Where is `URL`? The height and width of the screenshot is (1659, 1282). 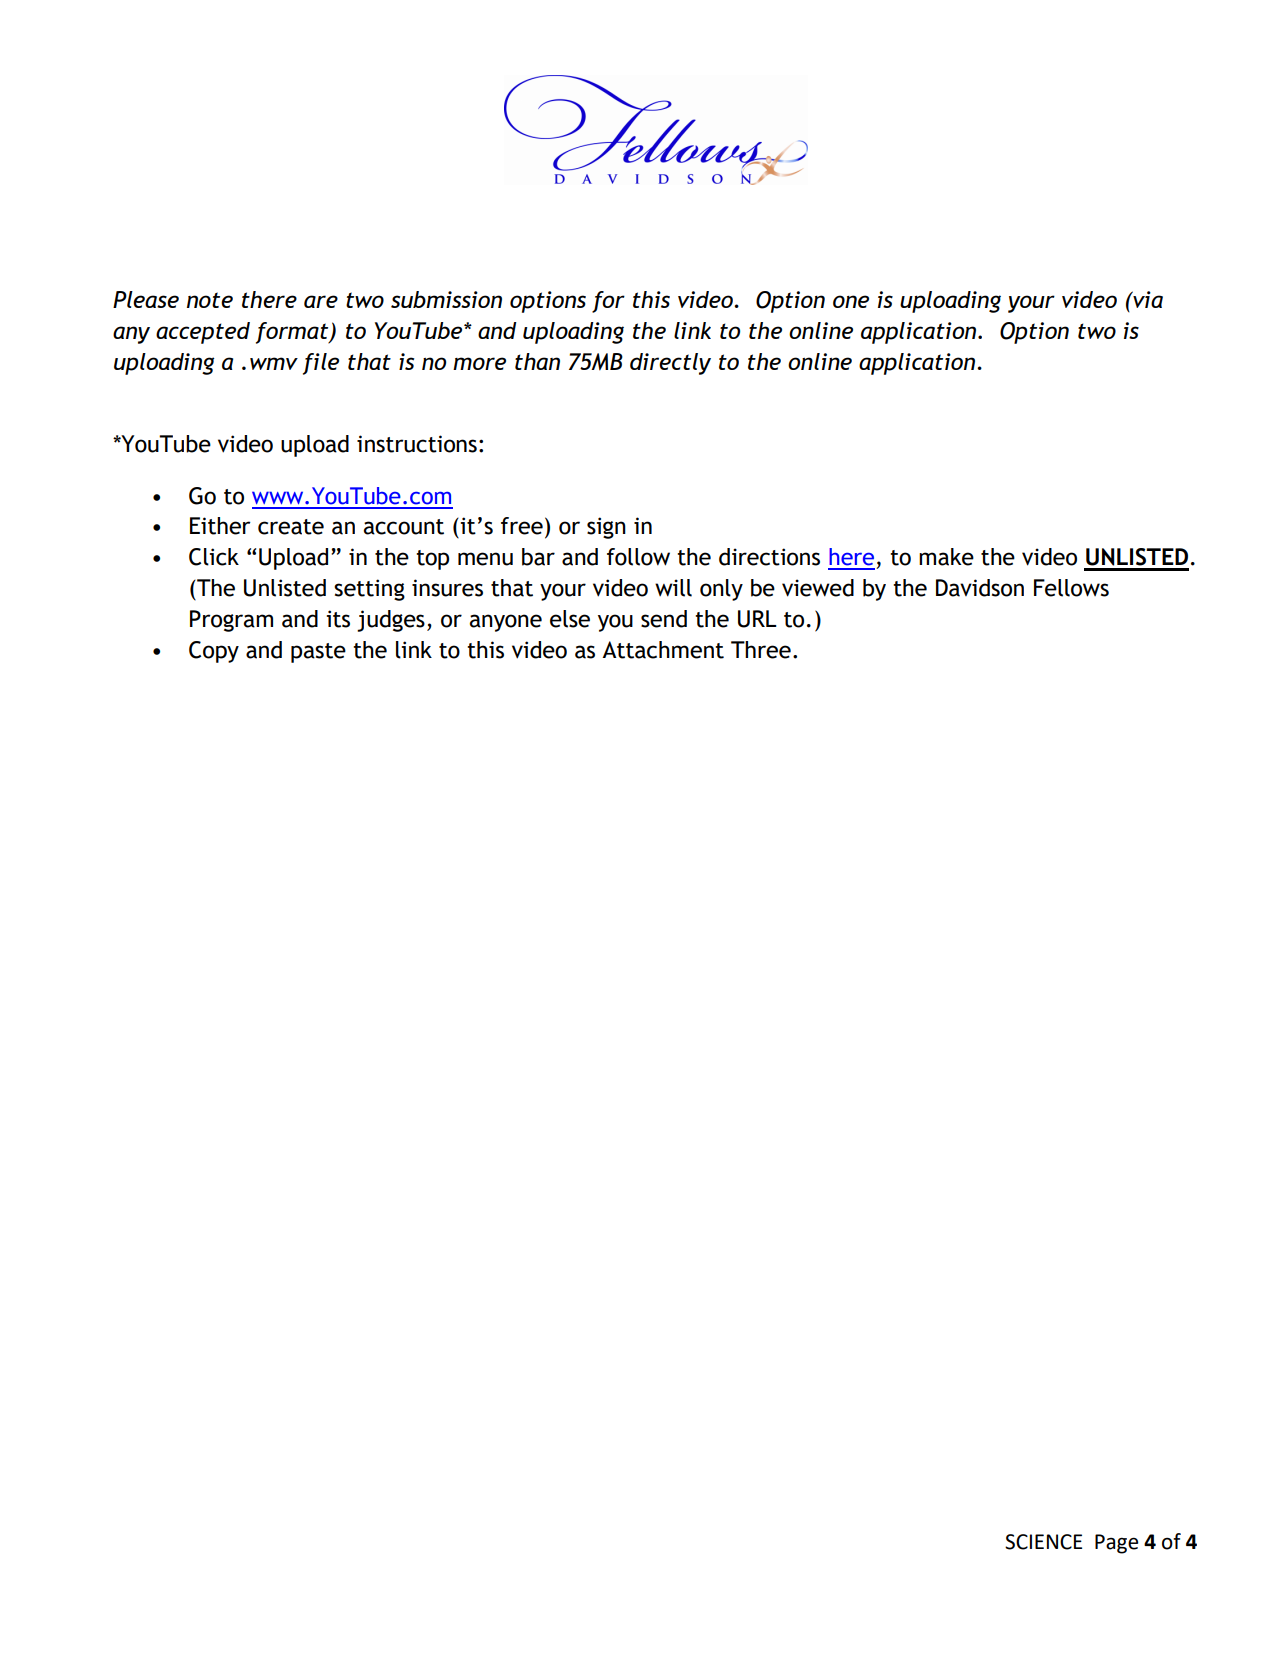
URL is located at coordinates (757, 619).
